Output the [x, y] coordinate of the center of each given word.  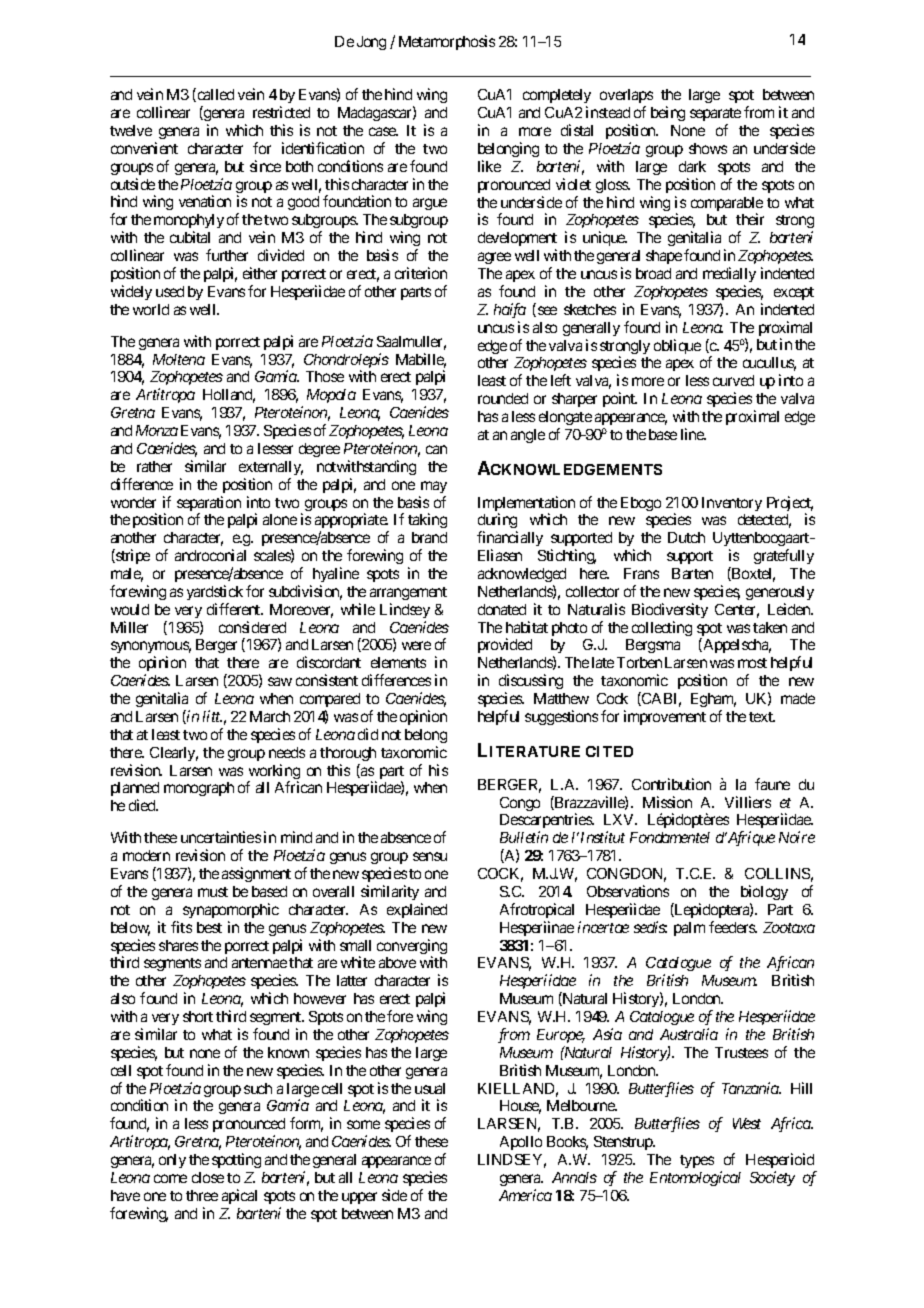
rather [154, 466]
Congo [520, 804]
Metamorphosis [447, 42]
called [214, 95]
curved [733, 380]
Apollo [521, 1143]
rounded [503, 398]
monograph [199, 789]
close [208, 1177]
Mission [667, 802]
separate [715, 116]
